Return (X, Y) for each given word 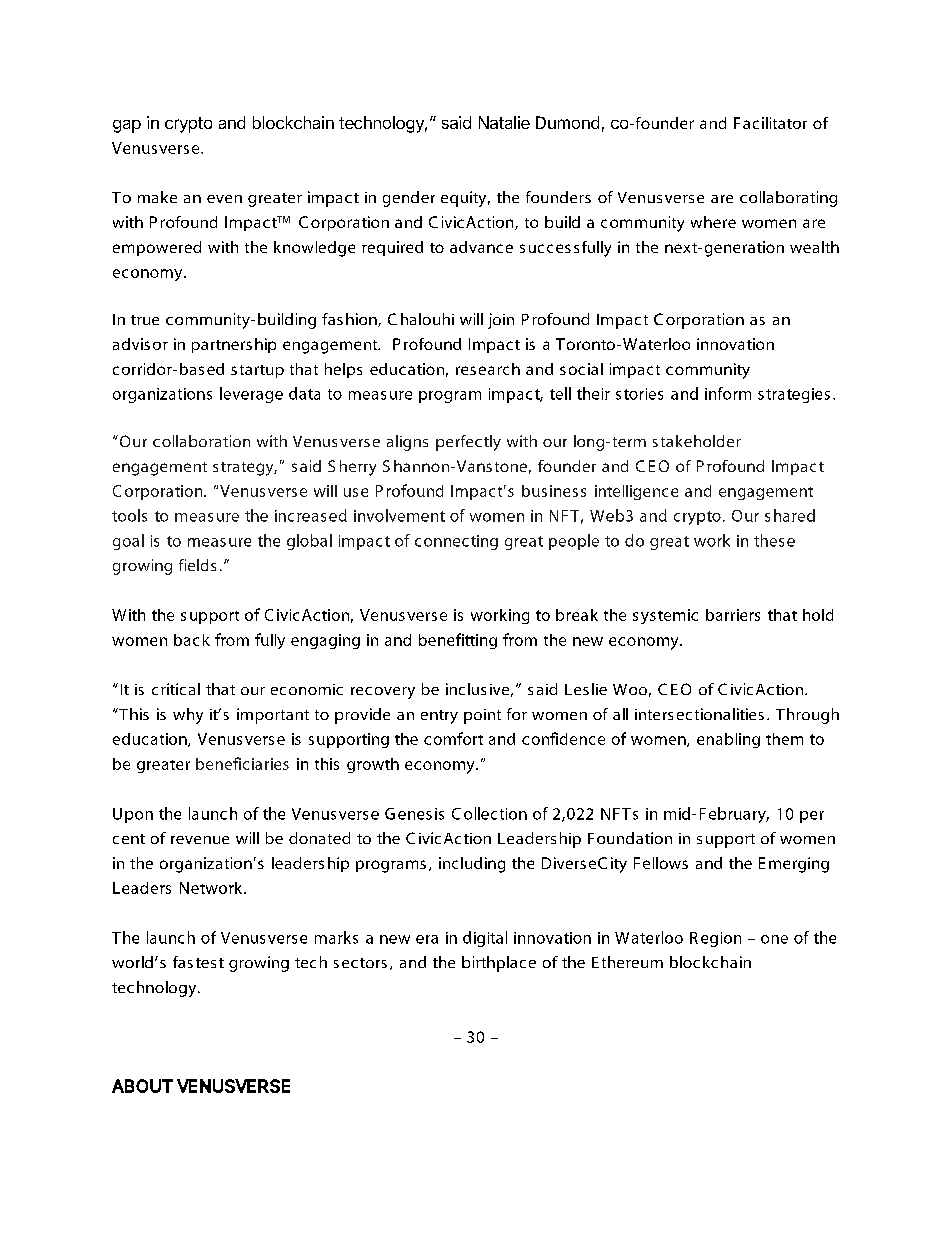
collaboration (201, 441)
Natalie (504, 122)
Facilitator (770, 123)
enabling (728, 740)
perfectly (468, 443)
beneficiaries (242, 763)
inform (728, 393)
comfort (453, 738)
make (157, 197)
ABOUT (142, 1086)
